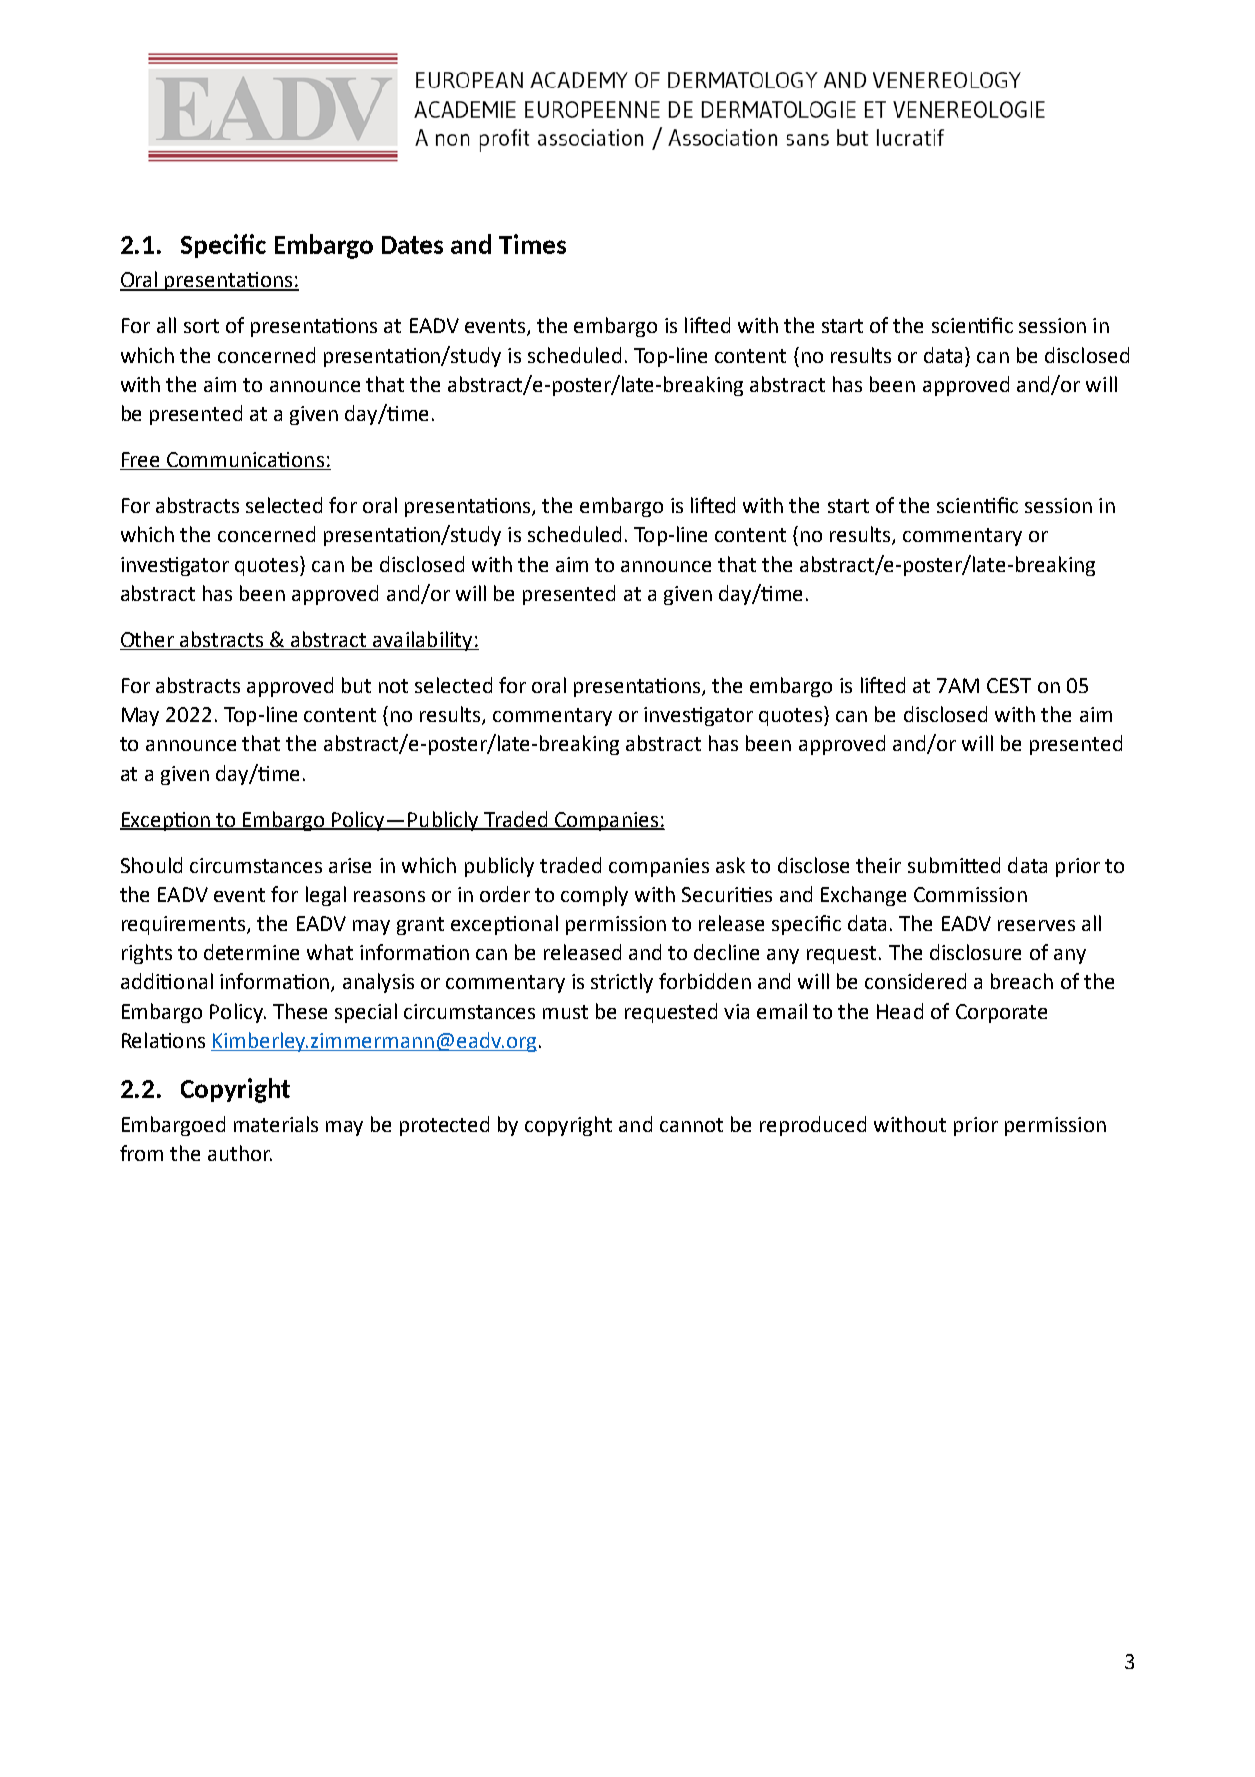 The image size is (1255, 1777). Describe the element at coordinates (201, 326) in the document. I see `sort` at that location.
